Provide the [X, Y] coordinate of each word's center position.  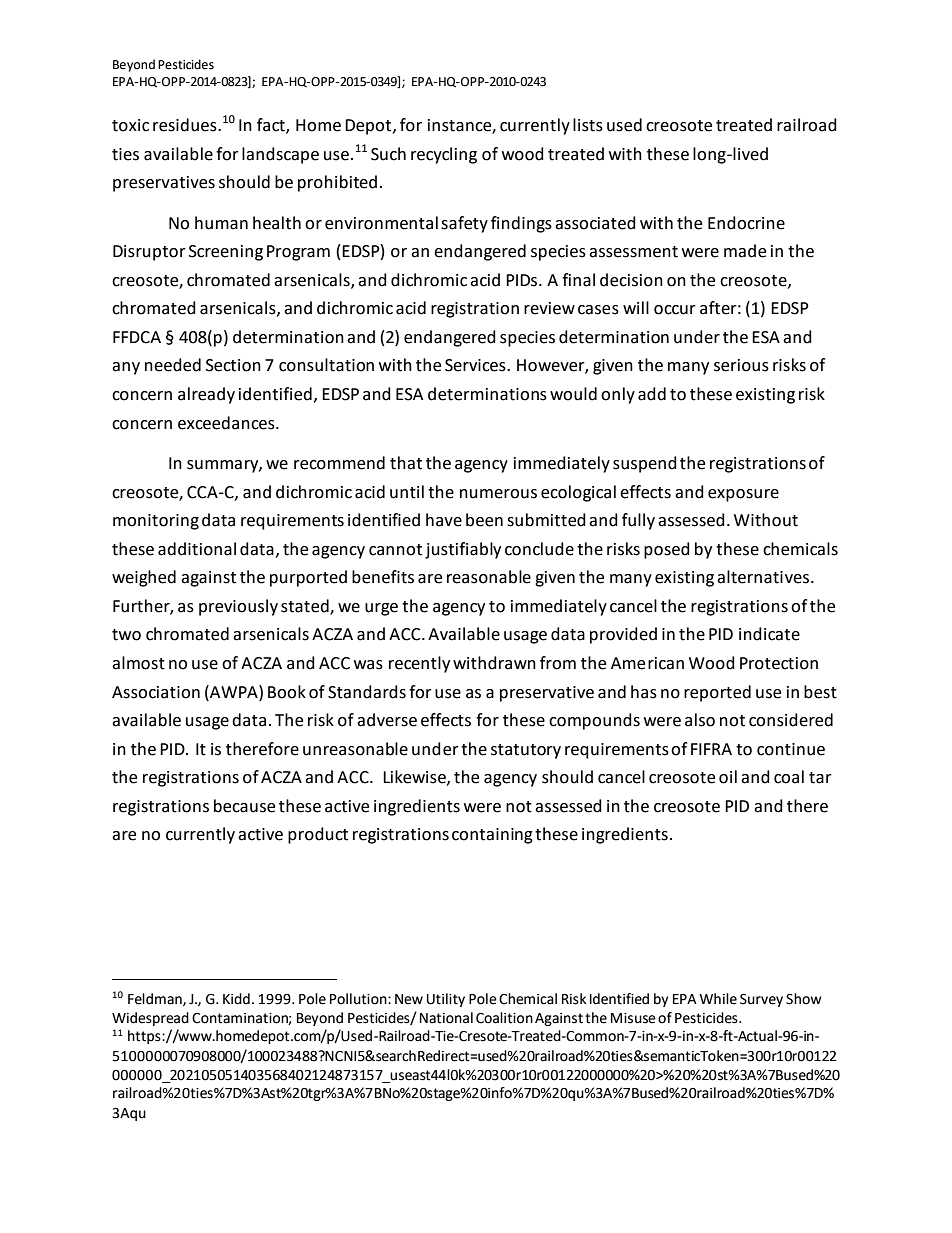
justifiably [463, 550]
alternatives [764, 577]
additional [197, 549]
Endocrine [746, 223]
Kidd [236, 999]
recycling [444, 155]
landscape [280, 155]
